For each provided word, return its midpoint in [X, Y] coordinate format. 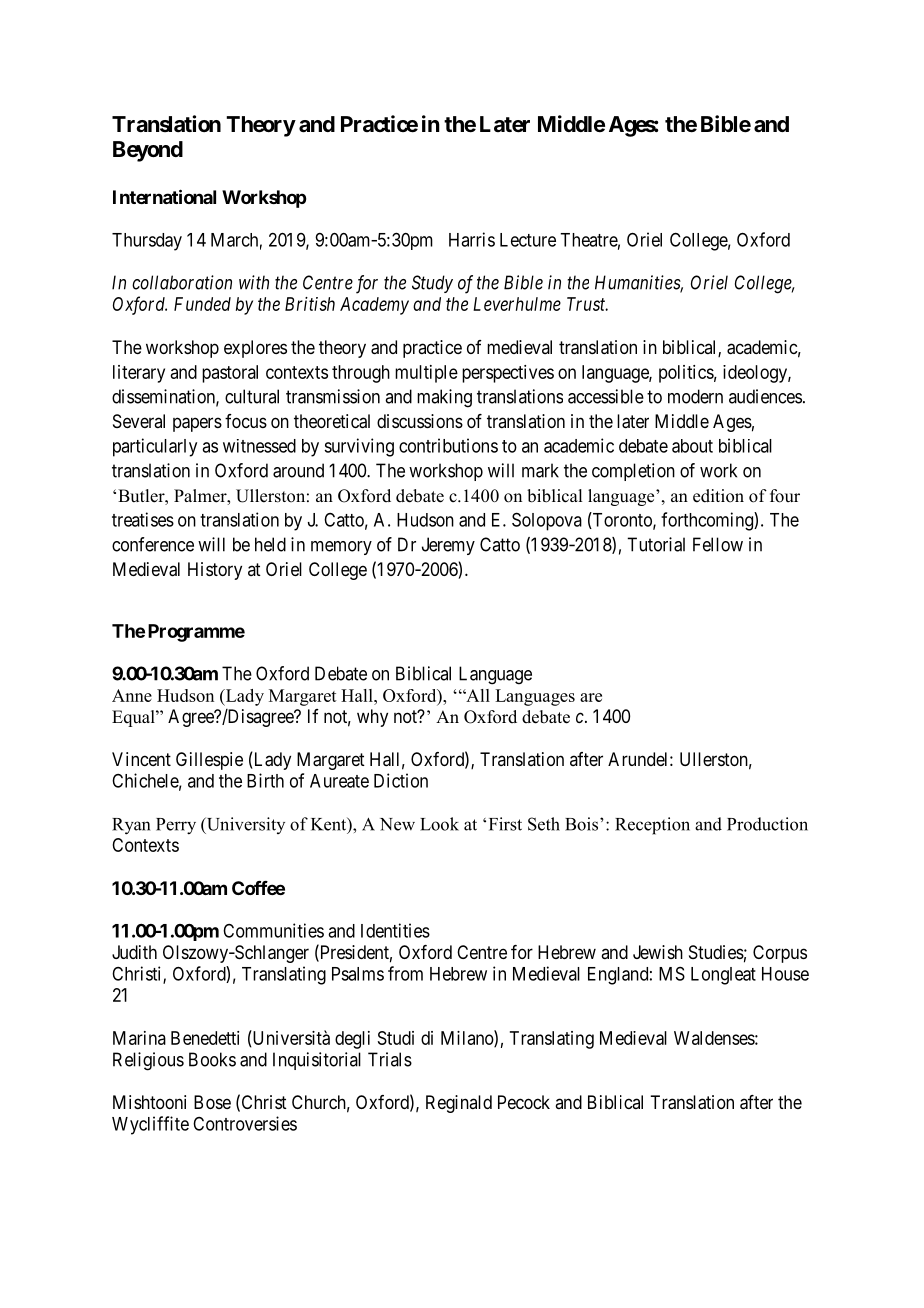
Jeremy [448, 546]
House [785, 974]
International [164, 196]
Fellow [718, 544]
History [215, 571]
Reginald [459, 1104]
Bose [212, 1102]
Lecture [528, 240]
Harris [472, 239]
